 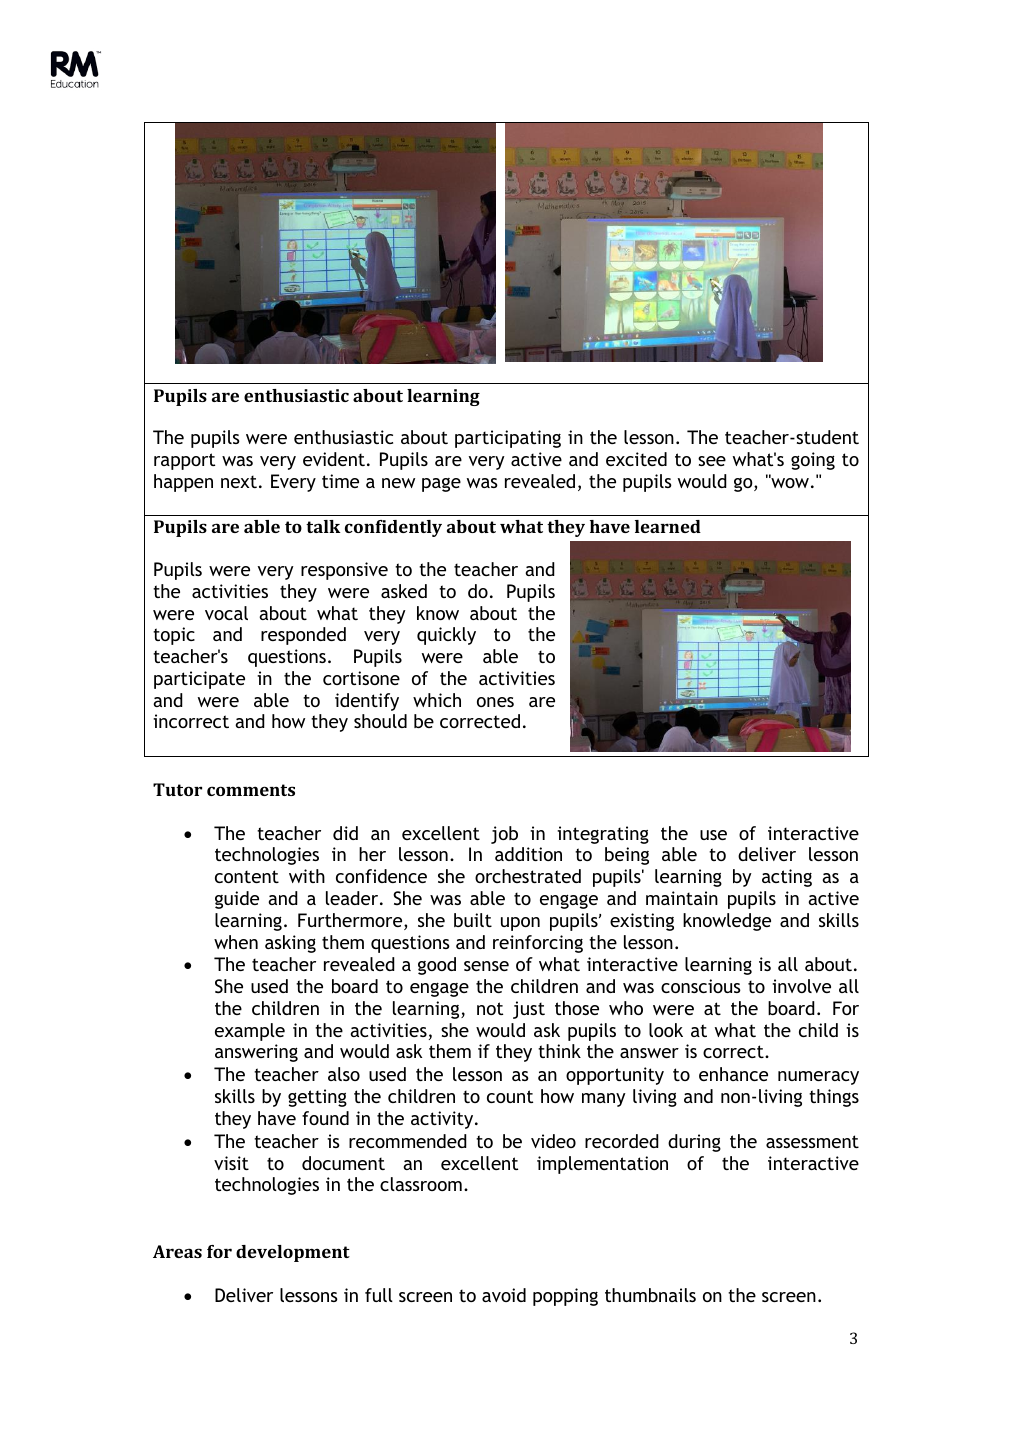 I want to click on ones, so click(x=495, y=702).
